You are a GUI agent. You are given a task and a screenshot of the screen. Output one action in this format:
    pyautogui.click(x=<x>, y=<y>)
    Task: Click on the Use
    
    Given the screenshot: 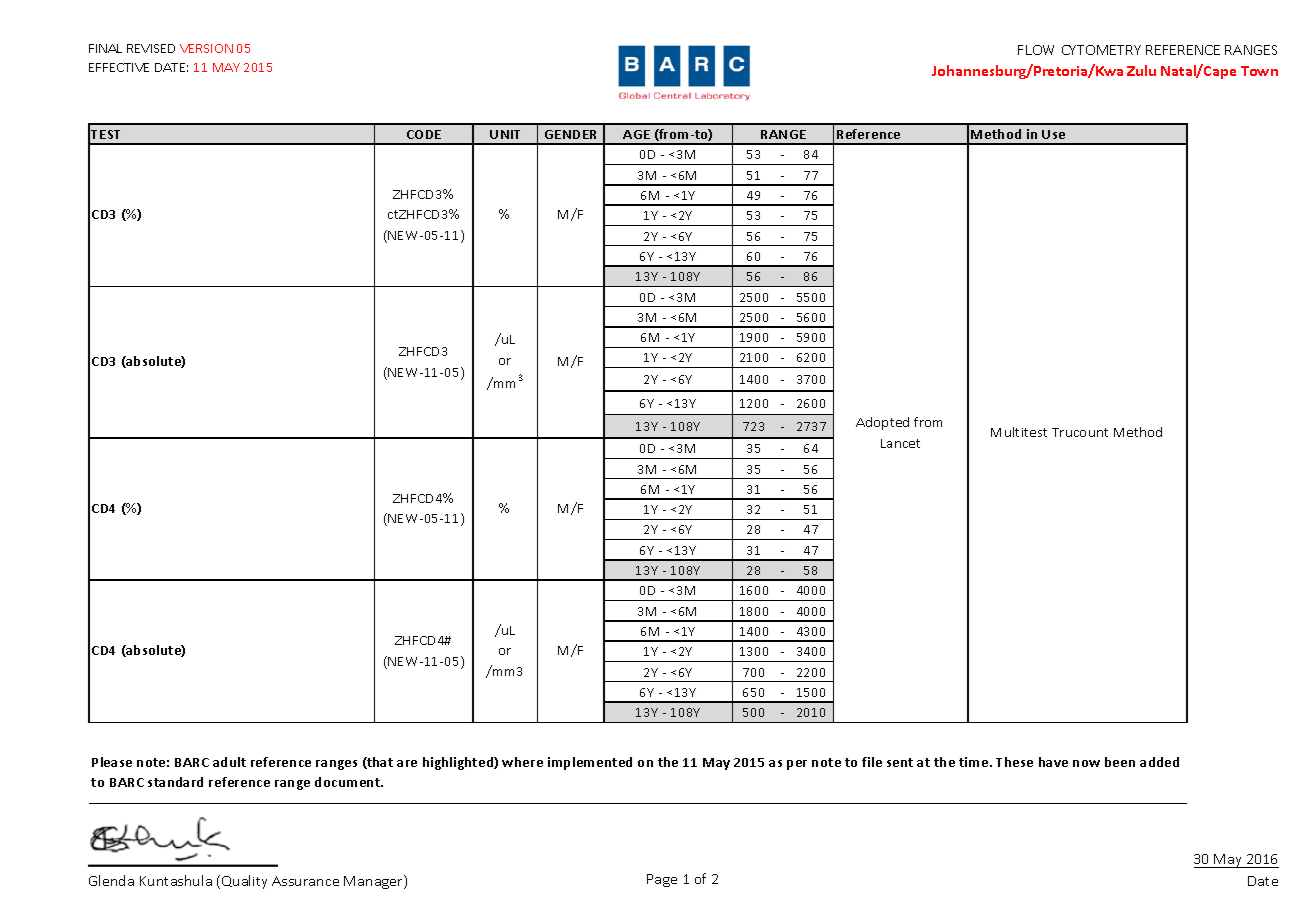 What is the action you would take?
    pyautogui.click(x=1053, y=134)
